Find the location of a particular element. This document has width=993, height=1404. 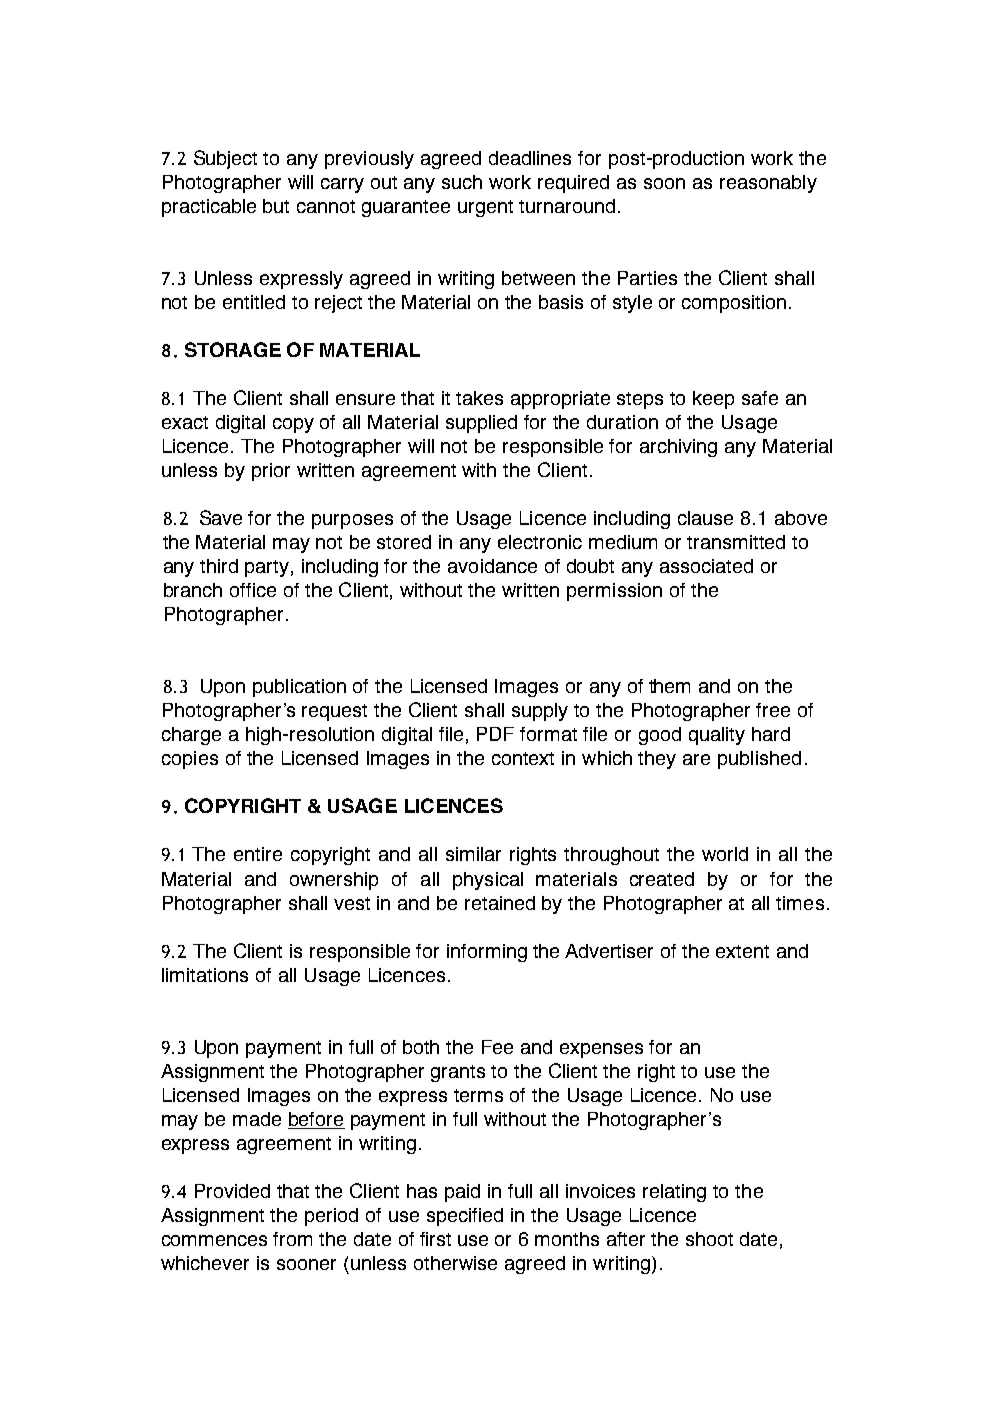

but is located at coordinates (276, 206).
